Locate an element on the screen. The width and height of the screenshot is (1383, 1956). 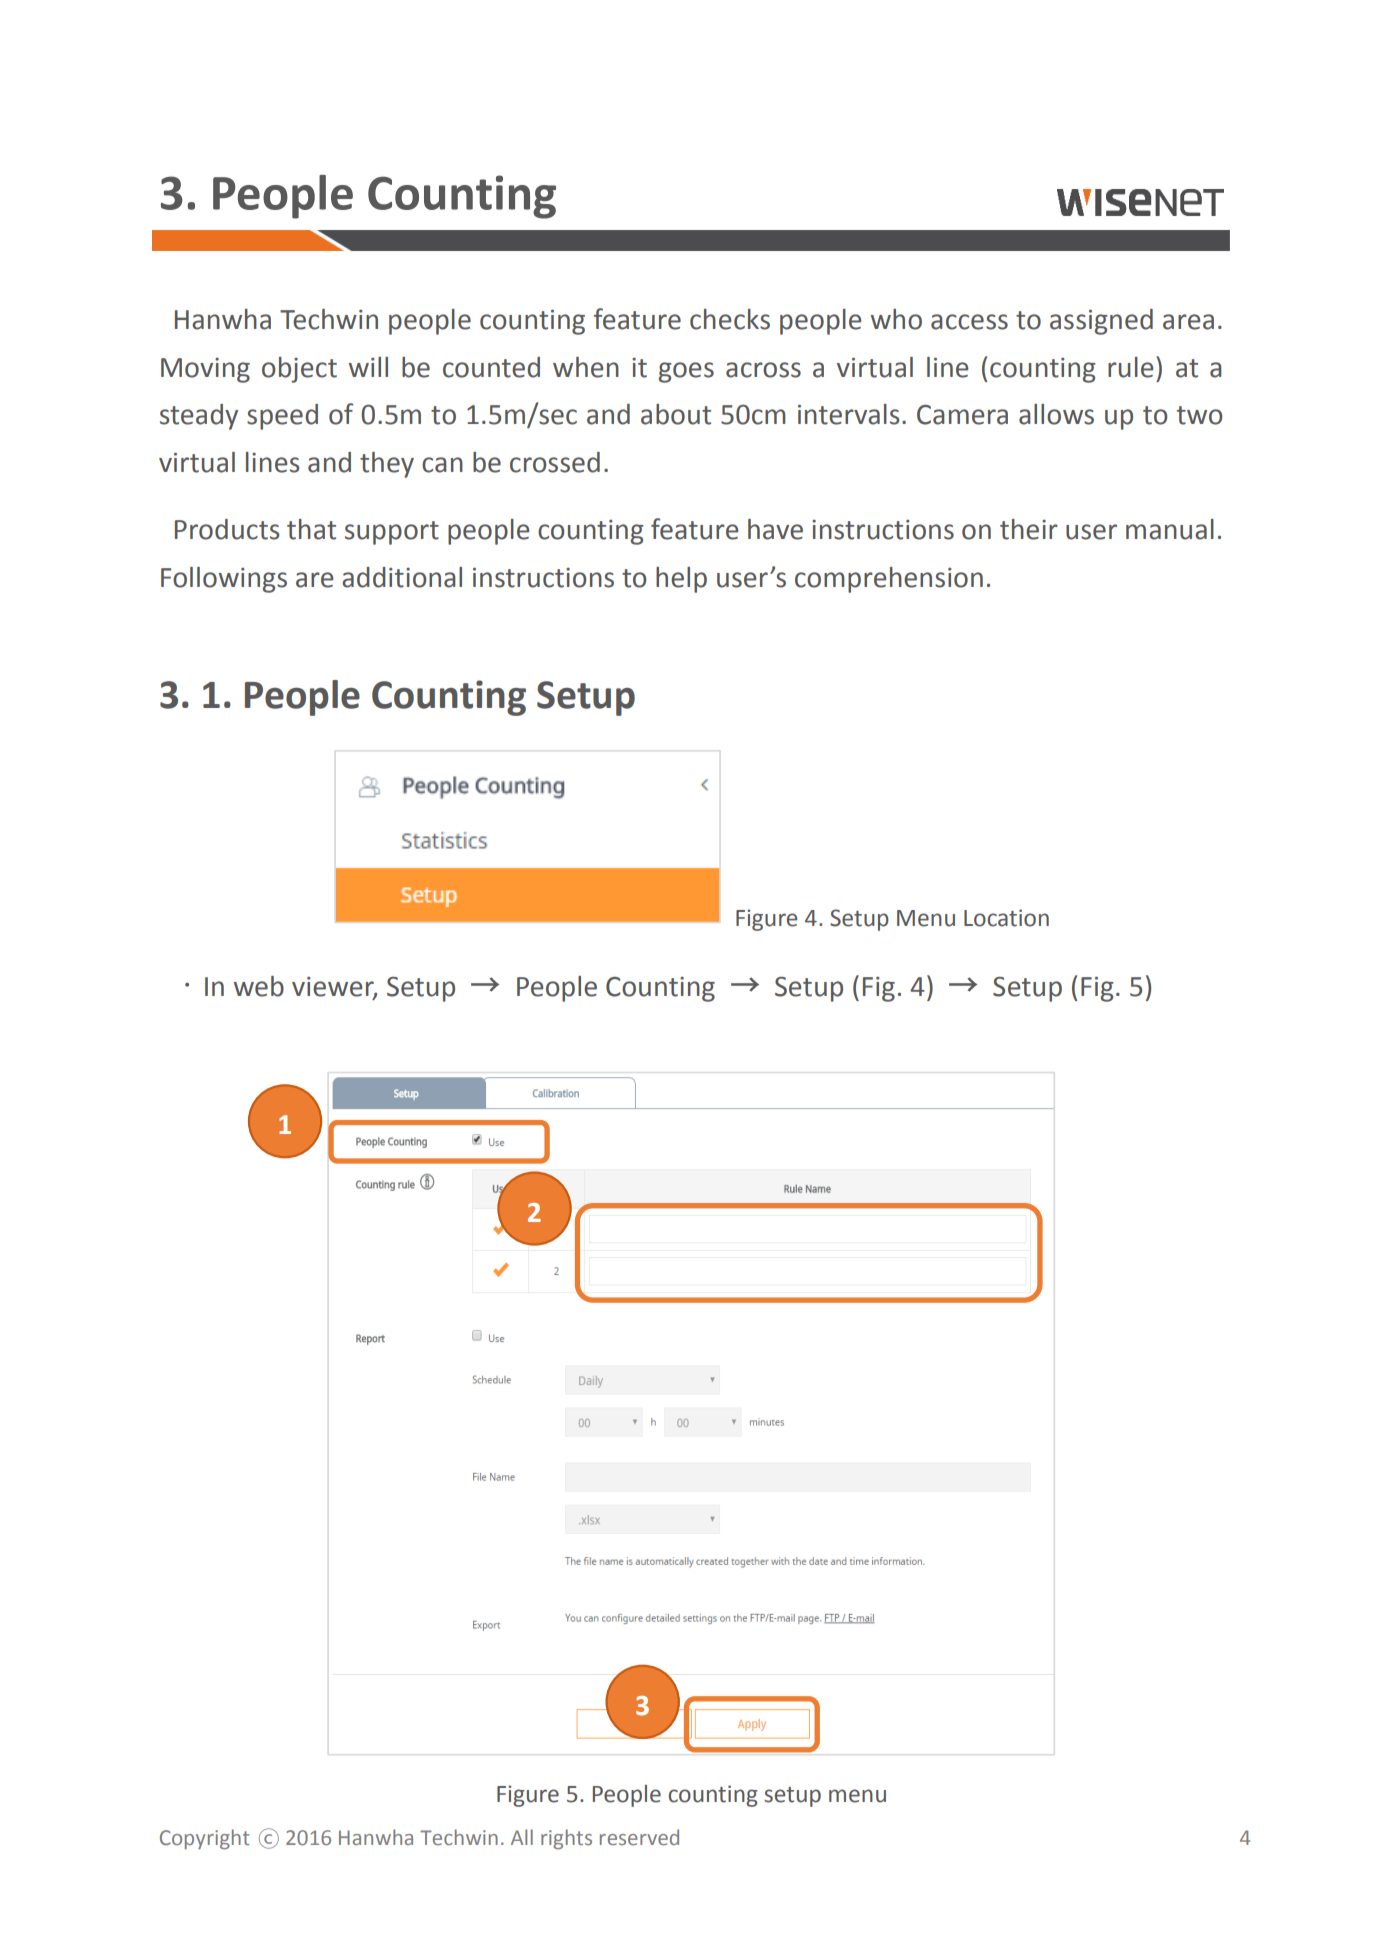
object is located at coordinates (299, 370).
